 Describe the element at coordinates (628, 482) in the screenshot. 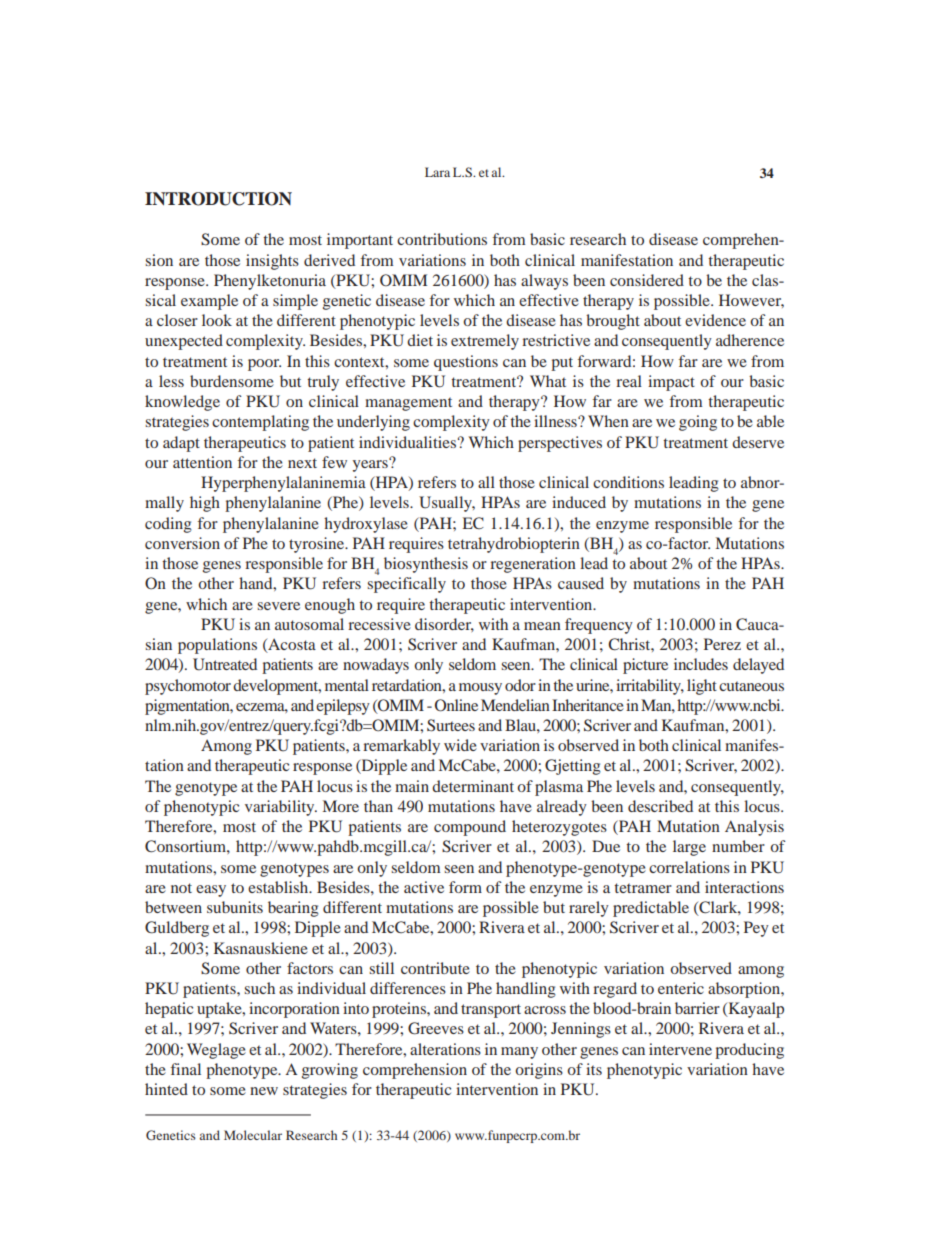

I see `conditions` at that location.
